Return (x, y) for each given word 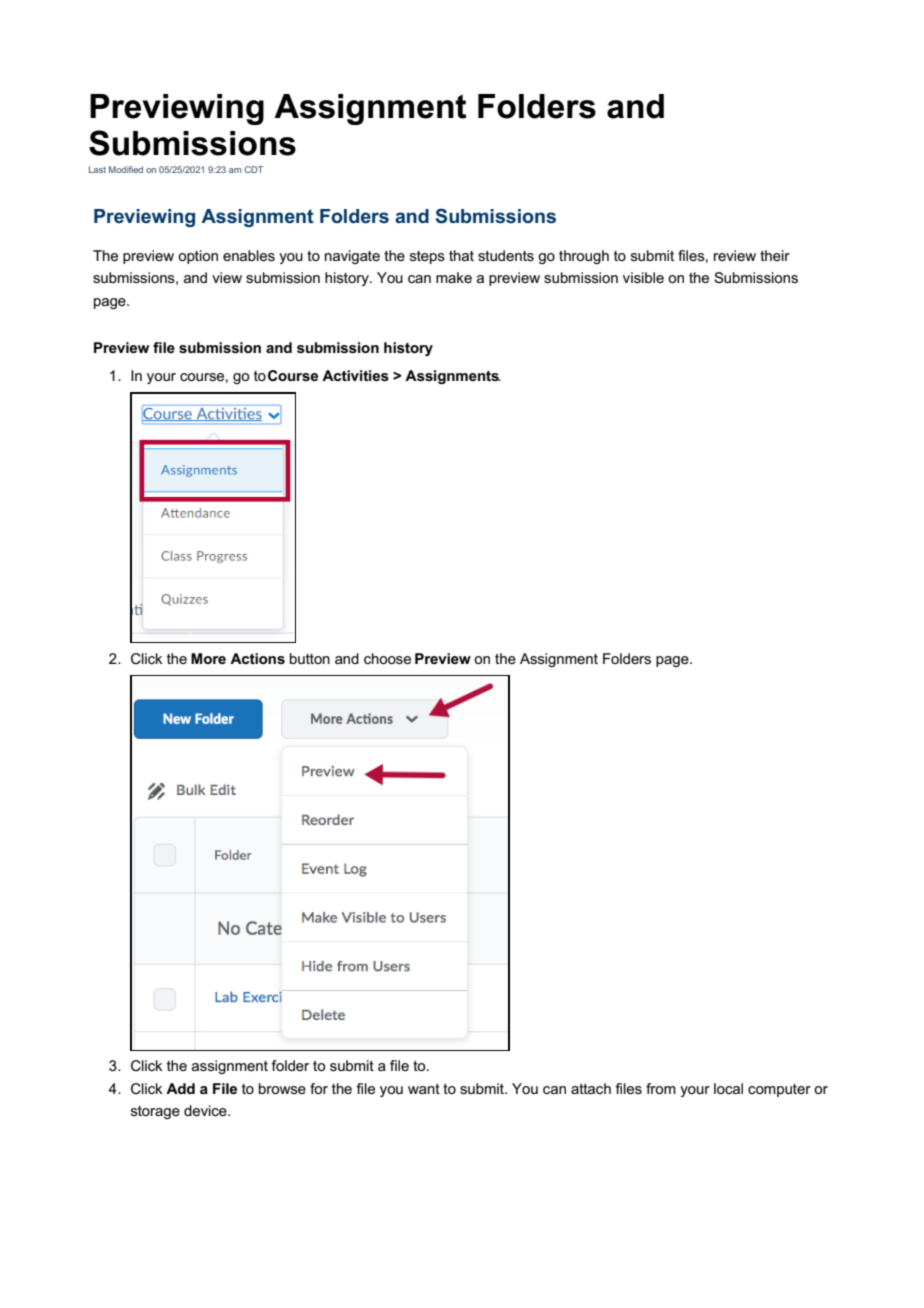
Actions (257, 658)
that (461, 255)
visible (643, 277)
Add (180, 1088)
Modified (126, 169)
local (728, 1088)
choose (387, 658)
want (424, 1089)
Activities (355, 375)
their (775, 255)
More (208, 658)
